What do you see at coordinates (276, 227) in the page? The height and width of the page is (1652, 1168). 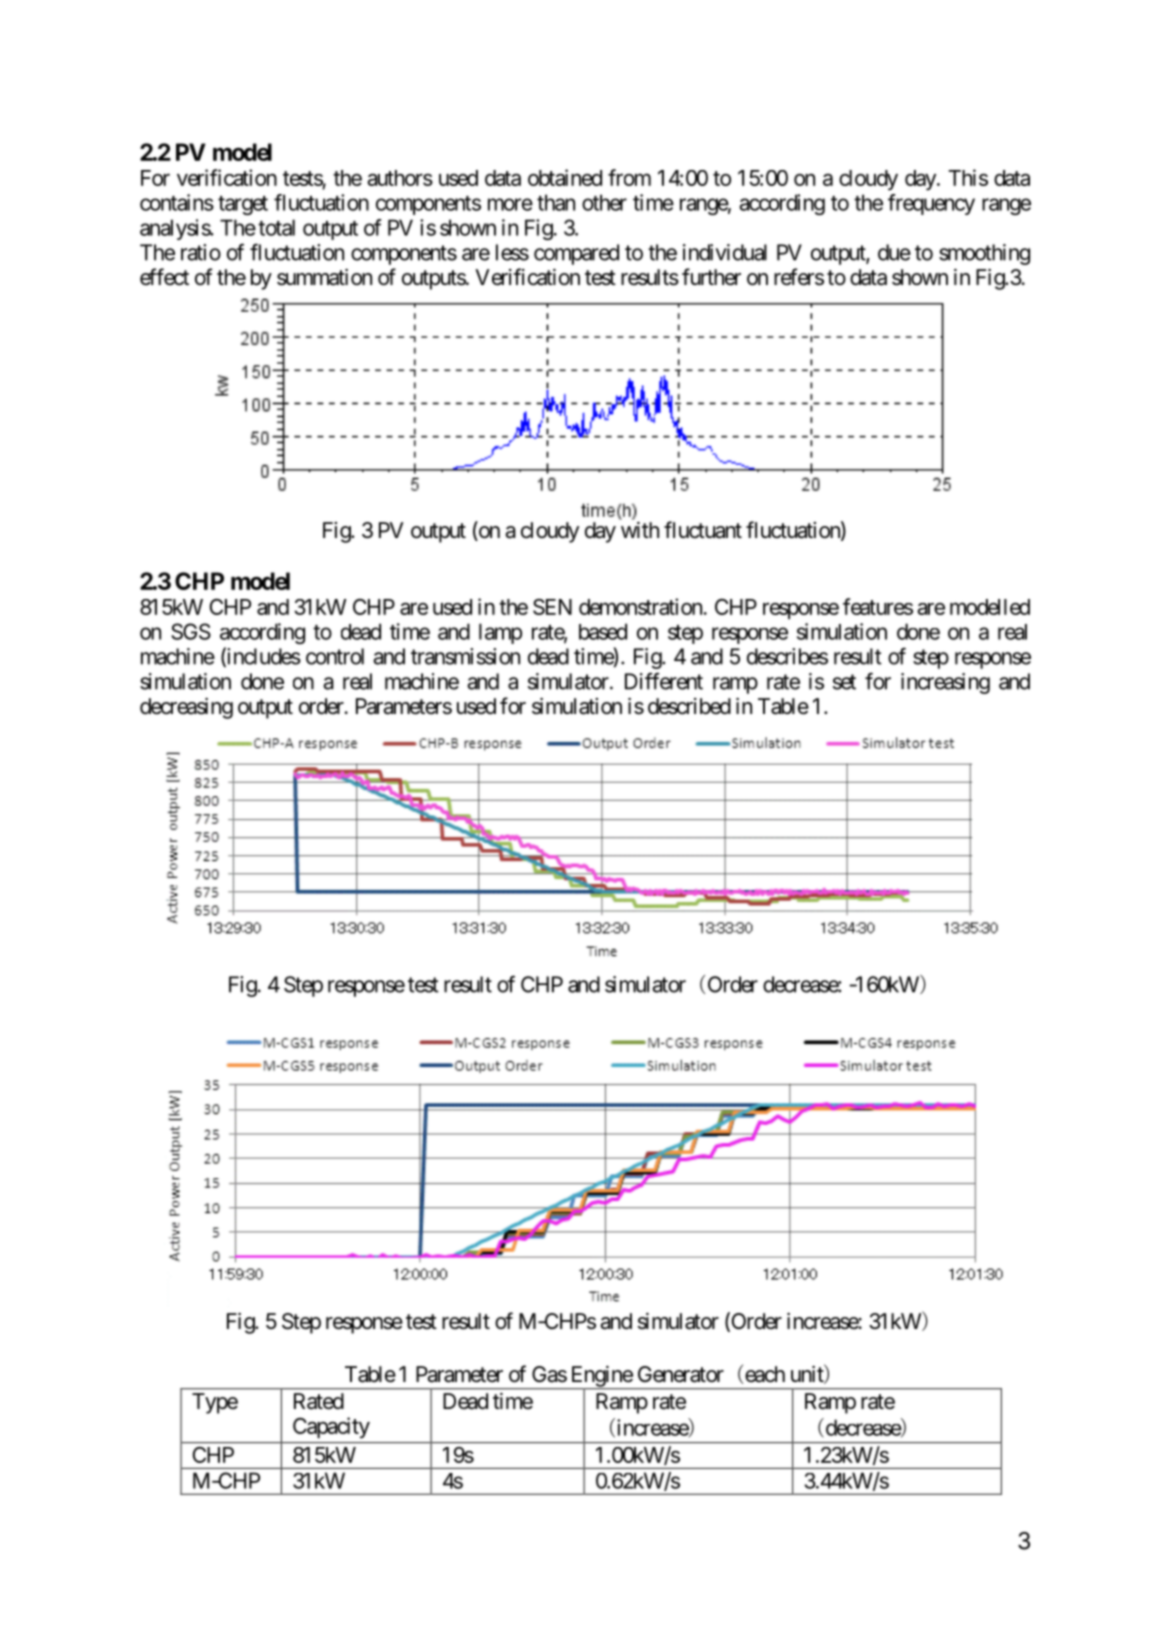 I see `total` at bounding box center [276, 227].
